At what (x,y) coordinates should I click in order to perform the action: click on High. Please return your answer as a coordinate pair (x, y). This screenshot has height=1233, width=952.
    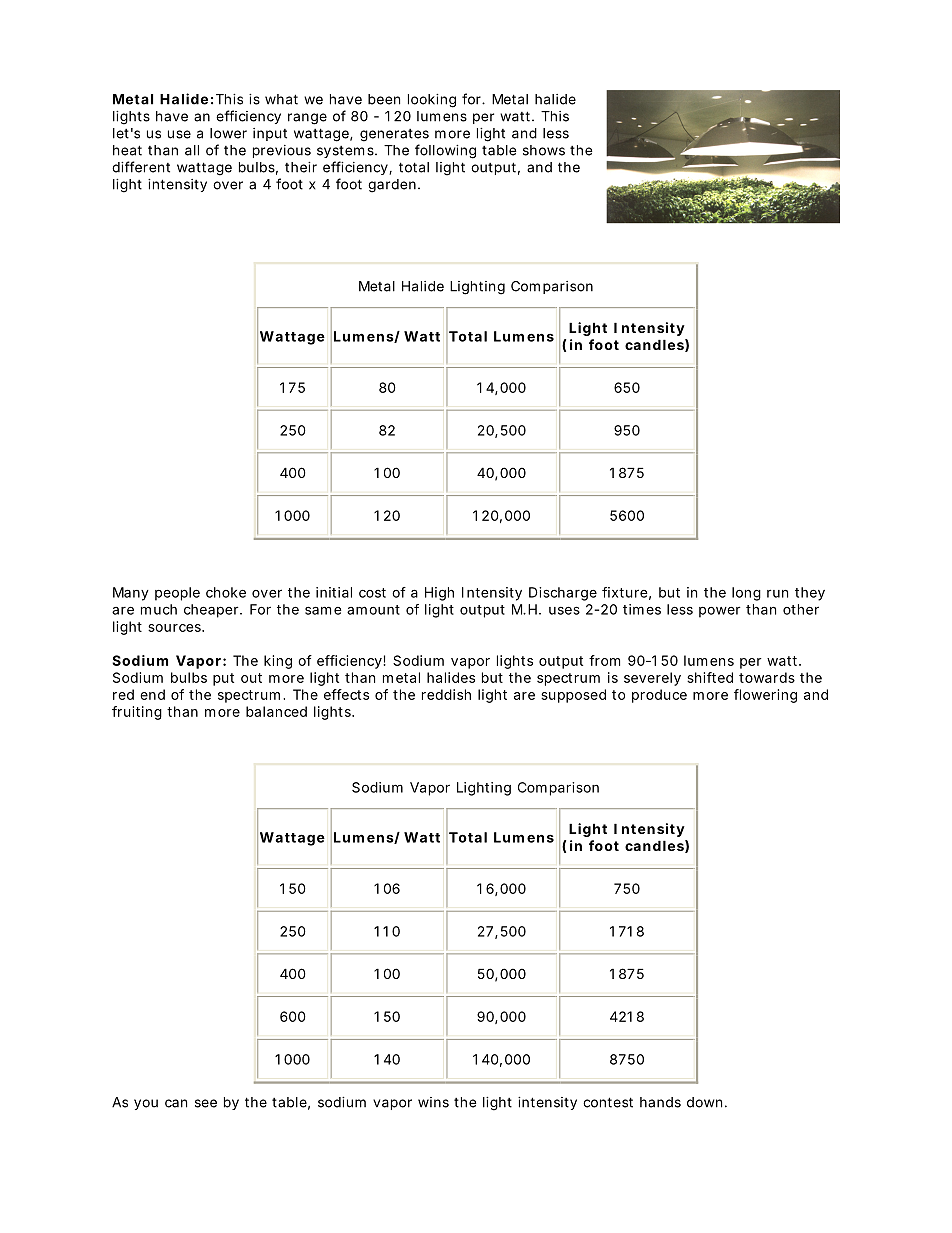
    Looking at the image, I should click on (439, 594).
